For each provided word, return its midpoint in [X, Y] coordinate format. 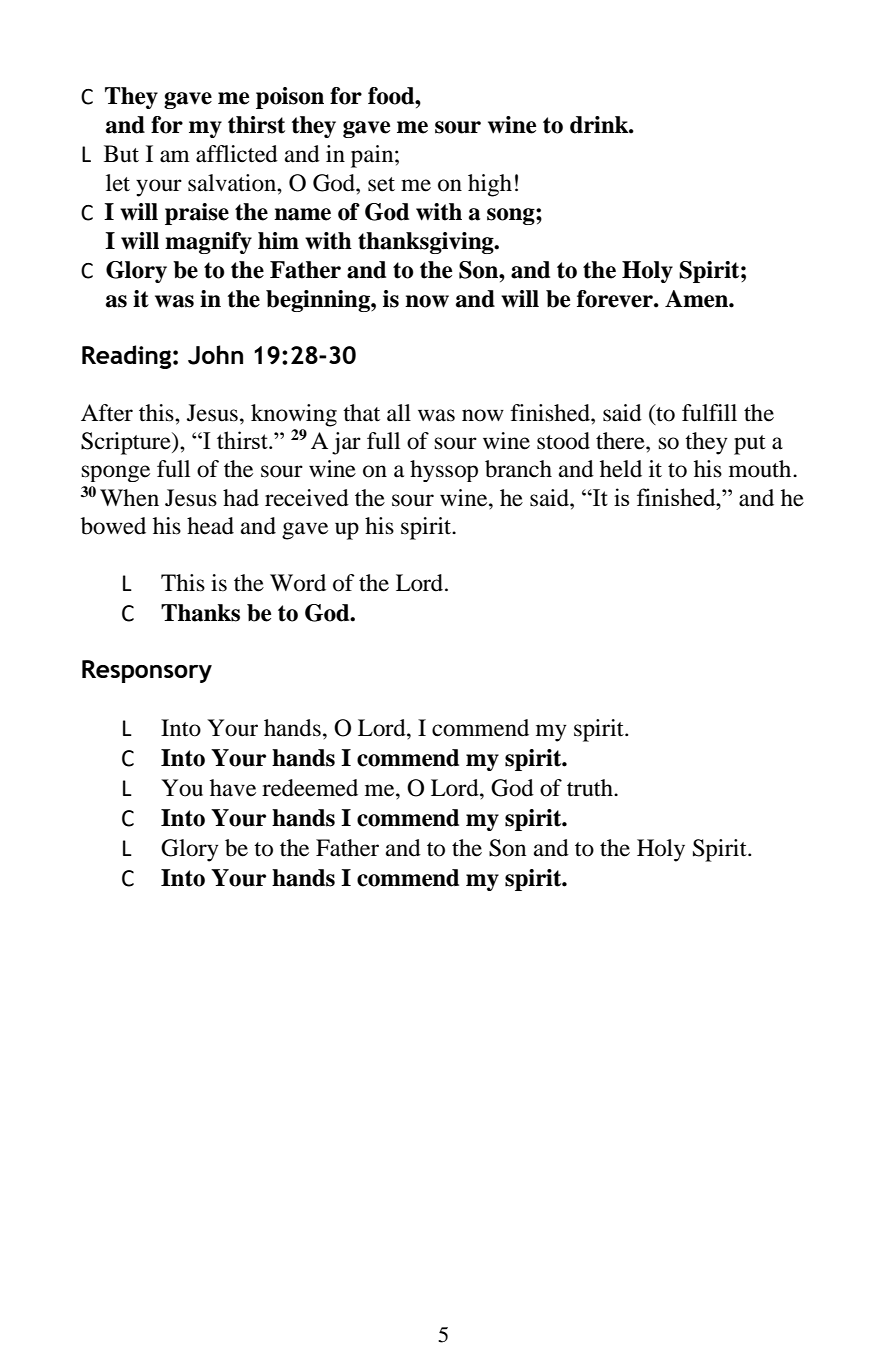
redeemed [310, 788]
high [490, 185]
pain [373, 156]
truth [591, 788]
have [233, 788]
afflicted [237, 154]
